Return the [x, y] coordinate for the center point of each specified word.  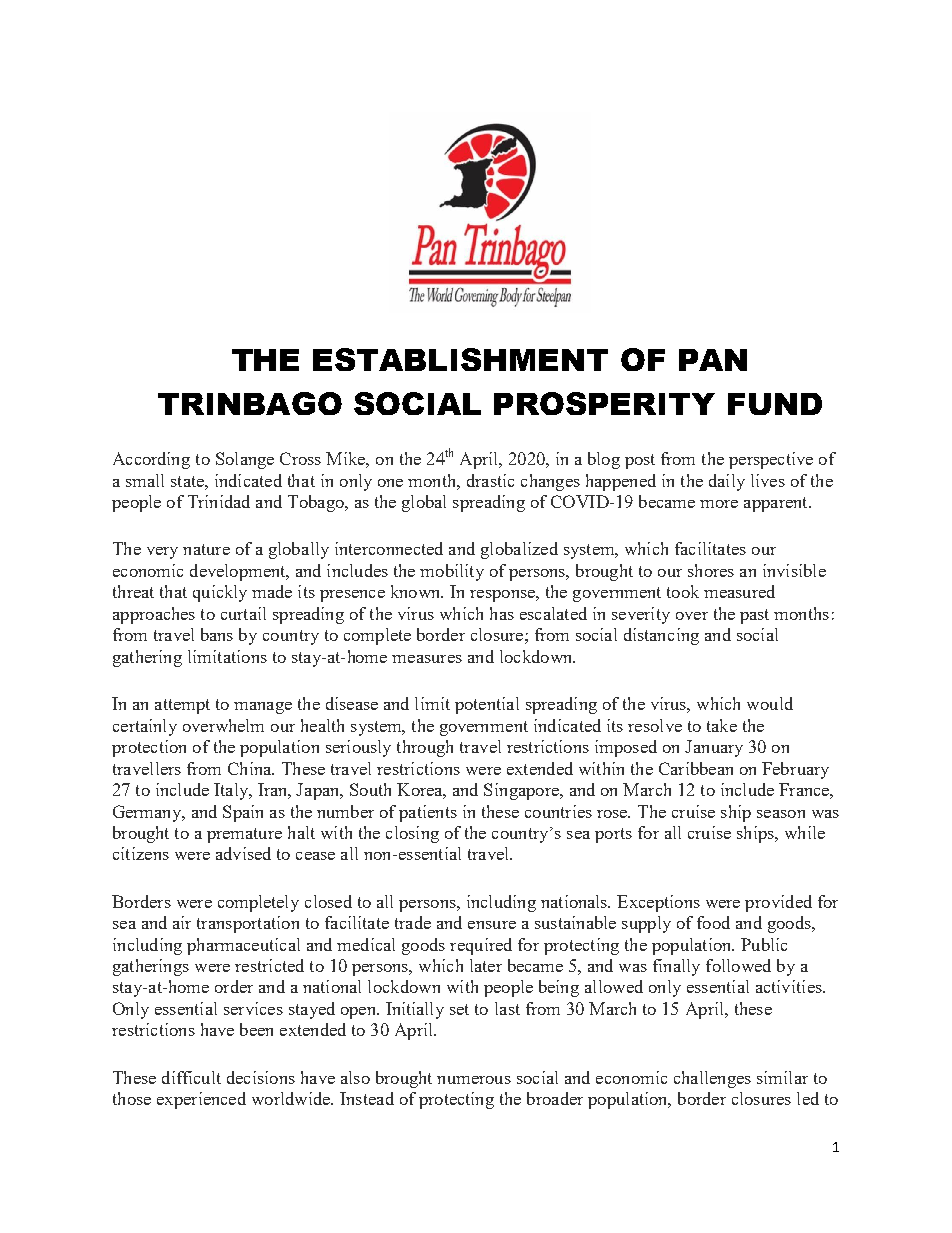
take [722, 725]
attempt [182, 706]
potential [487, 705]
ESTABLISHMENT [460, 359]
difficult [191, 1077]
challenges [712, 1079]
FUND [775, 404]
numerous [474, 1080]
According [151, 460]
